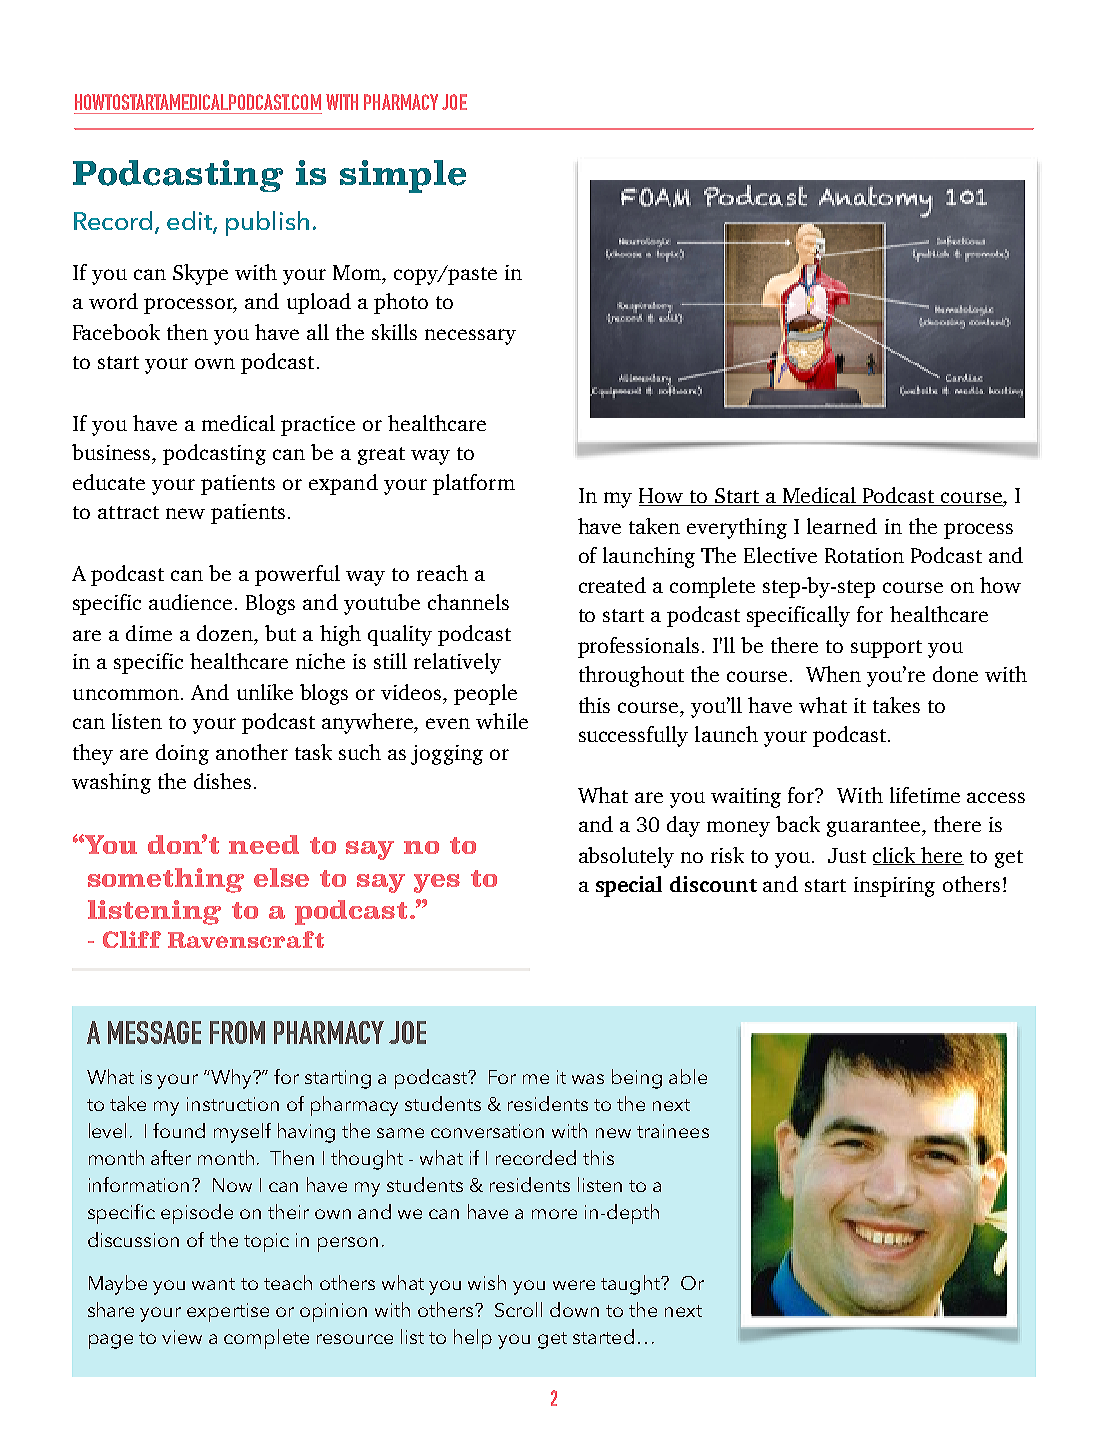 This page has width=1108, height=1433. Describe the element at coordinates (267, 223) in the page. I see `publish` at that location.
